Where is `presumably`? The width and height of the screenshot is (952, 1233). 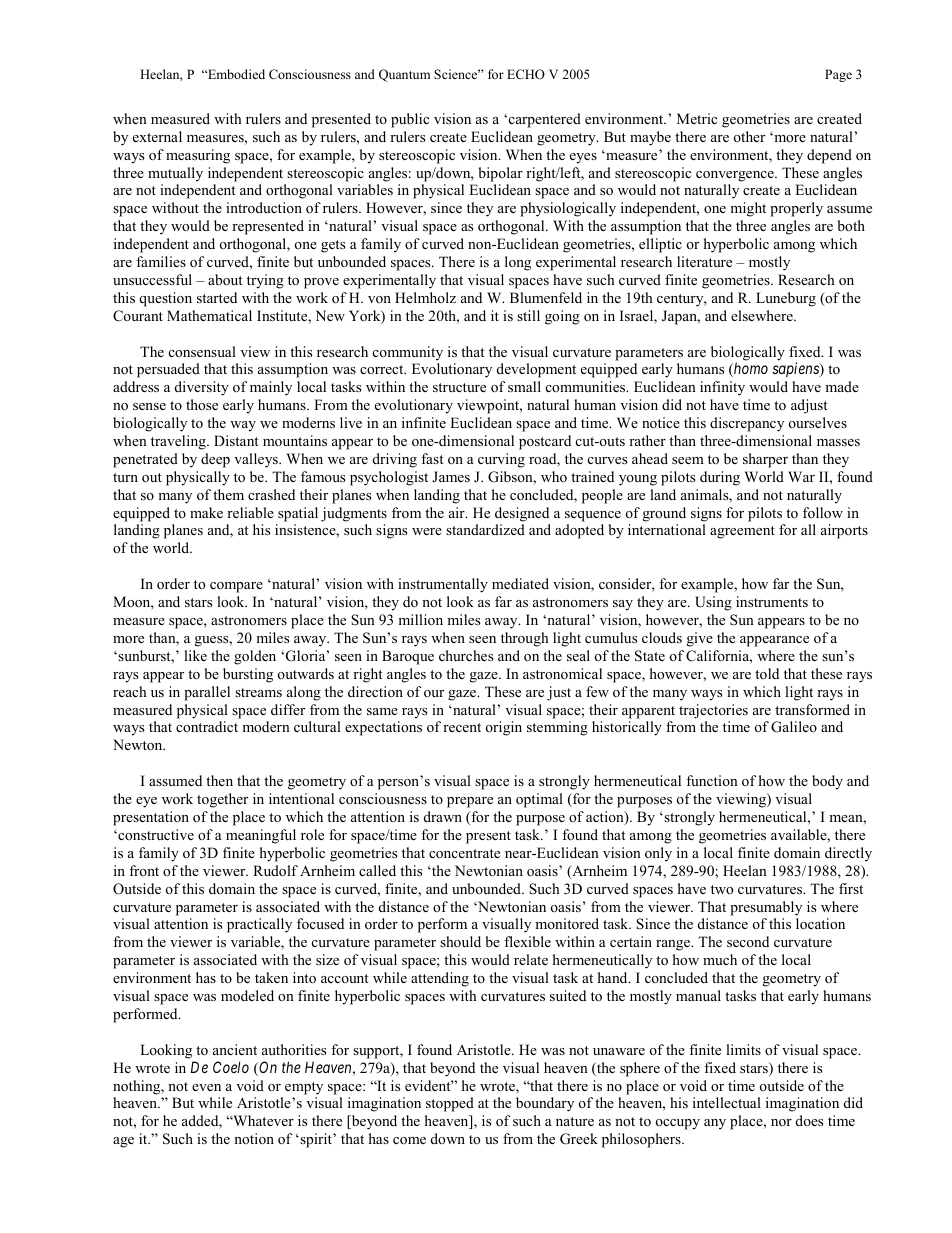 presumably is located at coordinates (766, 908).
